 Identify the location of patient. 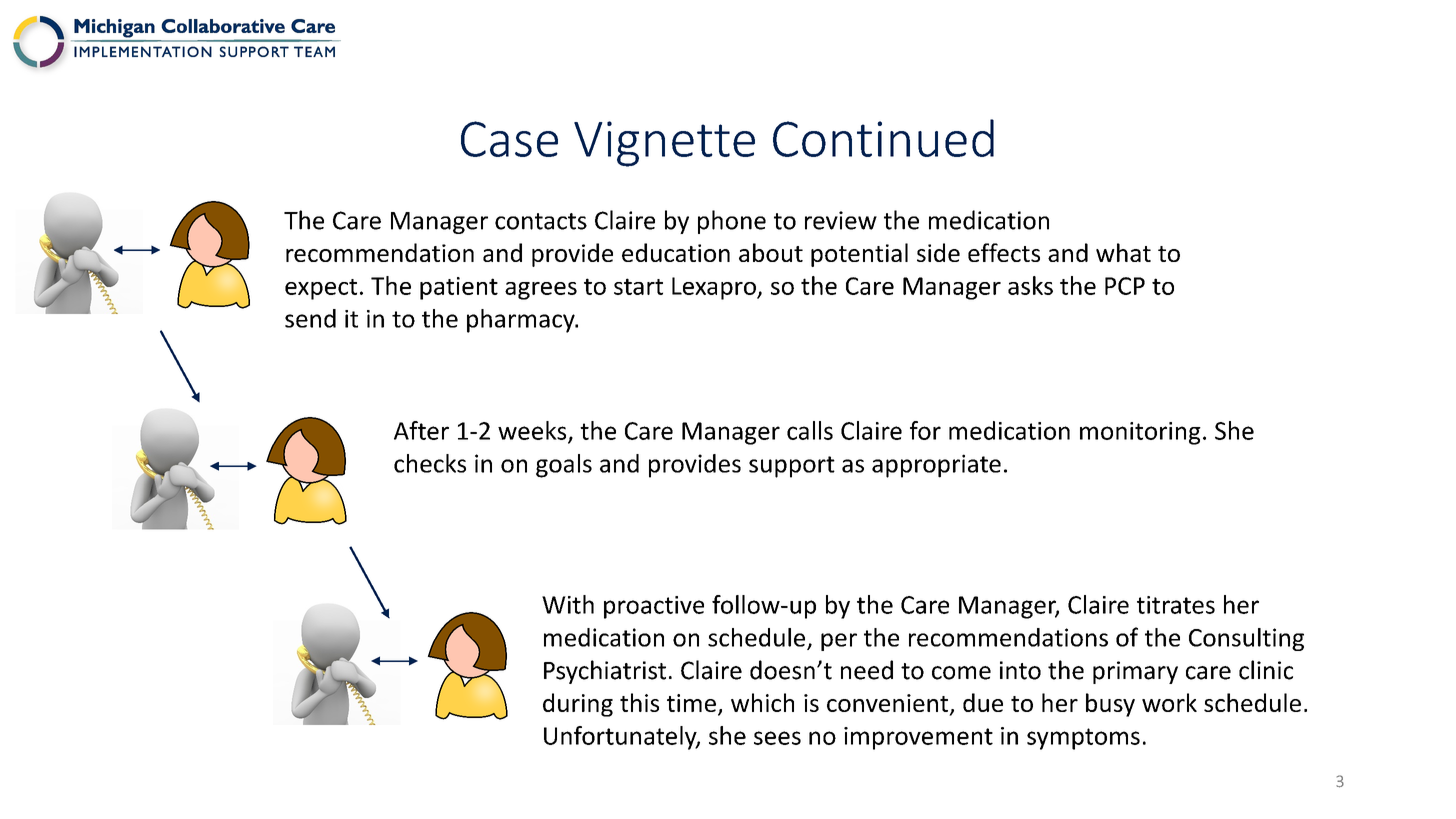
(459, 288).
